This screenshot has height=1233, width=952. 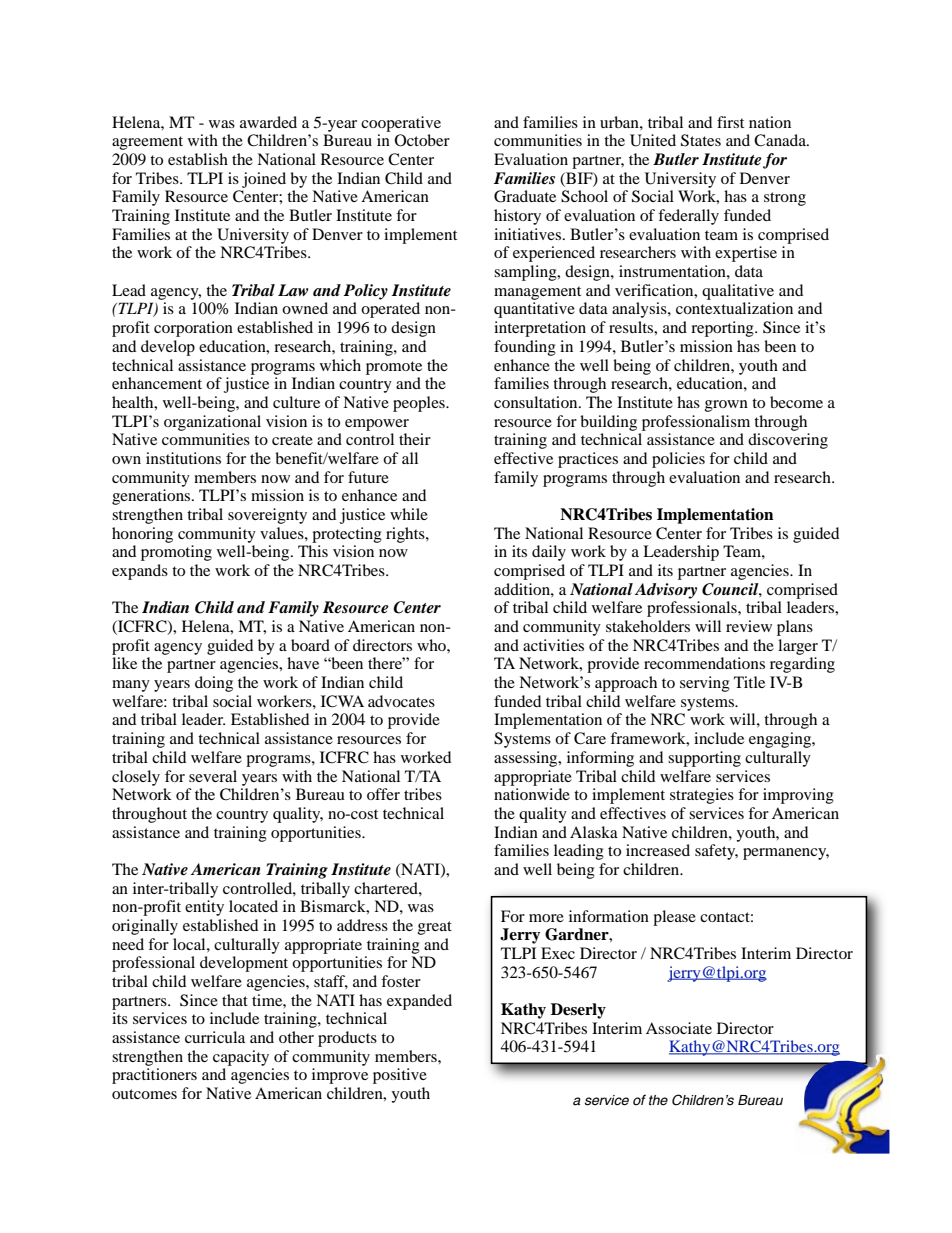 What do you see at coordinates (241, 1058) in the screenshot?
I see `capacity` at bounding box center [241, 1058].
